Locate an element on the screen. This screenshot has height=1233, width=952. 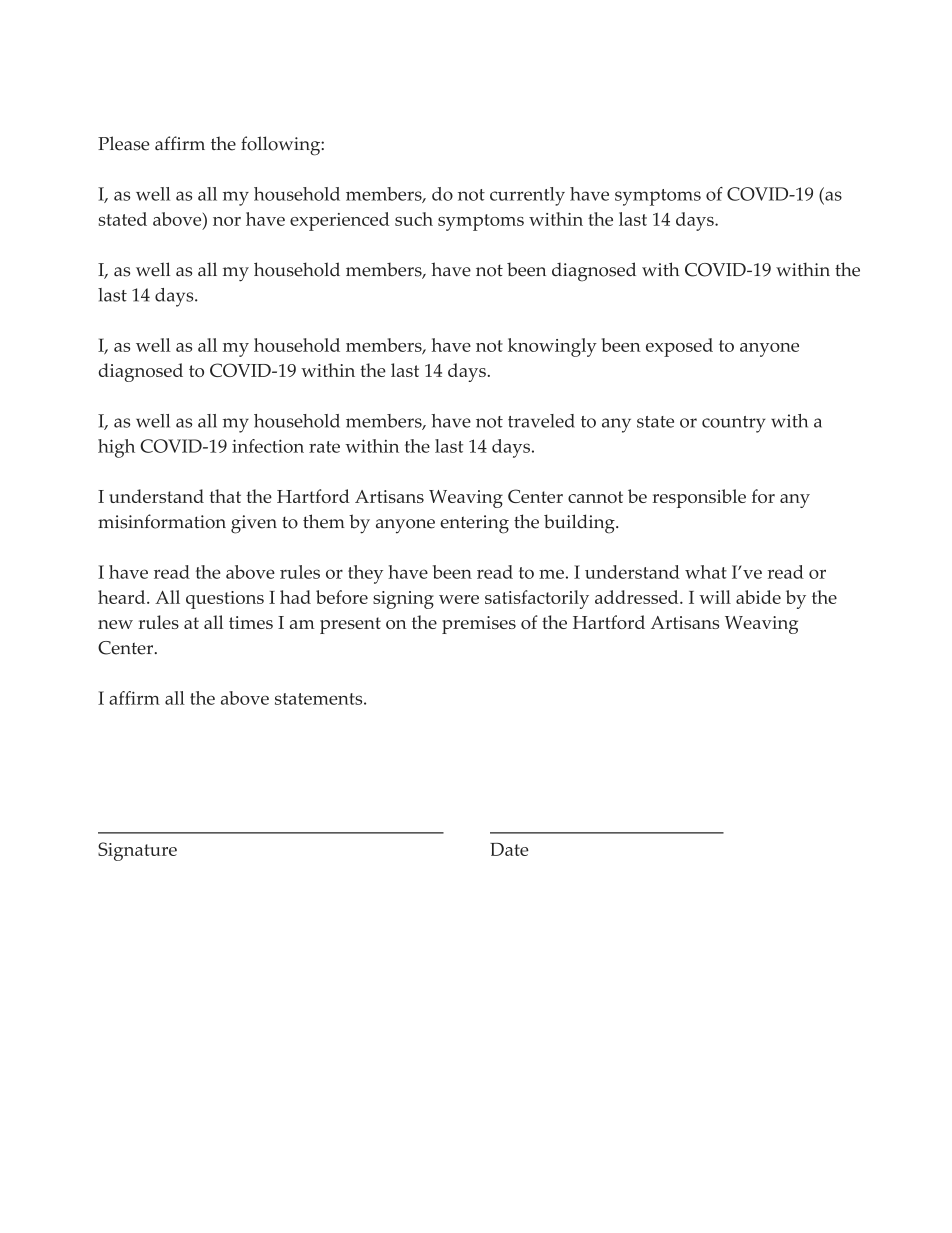
responsible is located at coordinates (699, 498).
